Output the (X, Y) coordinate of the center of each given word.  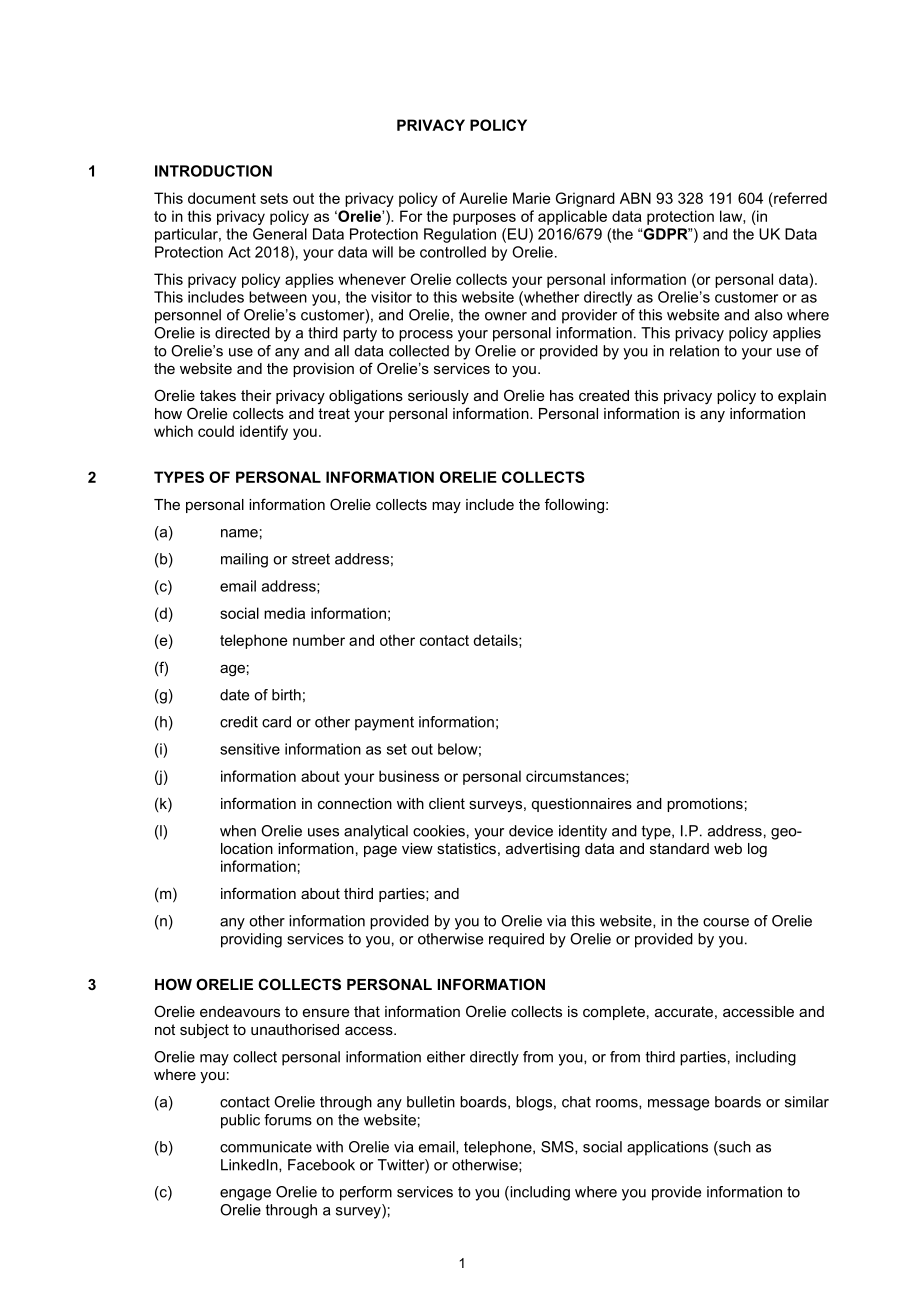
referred (799, 198)
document (222, 198)
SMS (558, 1147)
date (234, 695)
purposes (484, 219)
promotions (705, 805)
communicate (266, 1147)
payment (384, 724)
